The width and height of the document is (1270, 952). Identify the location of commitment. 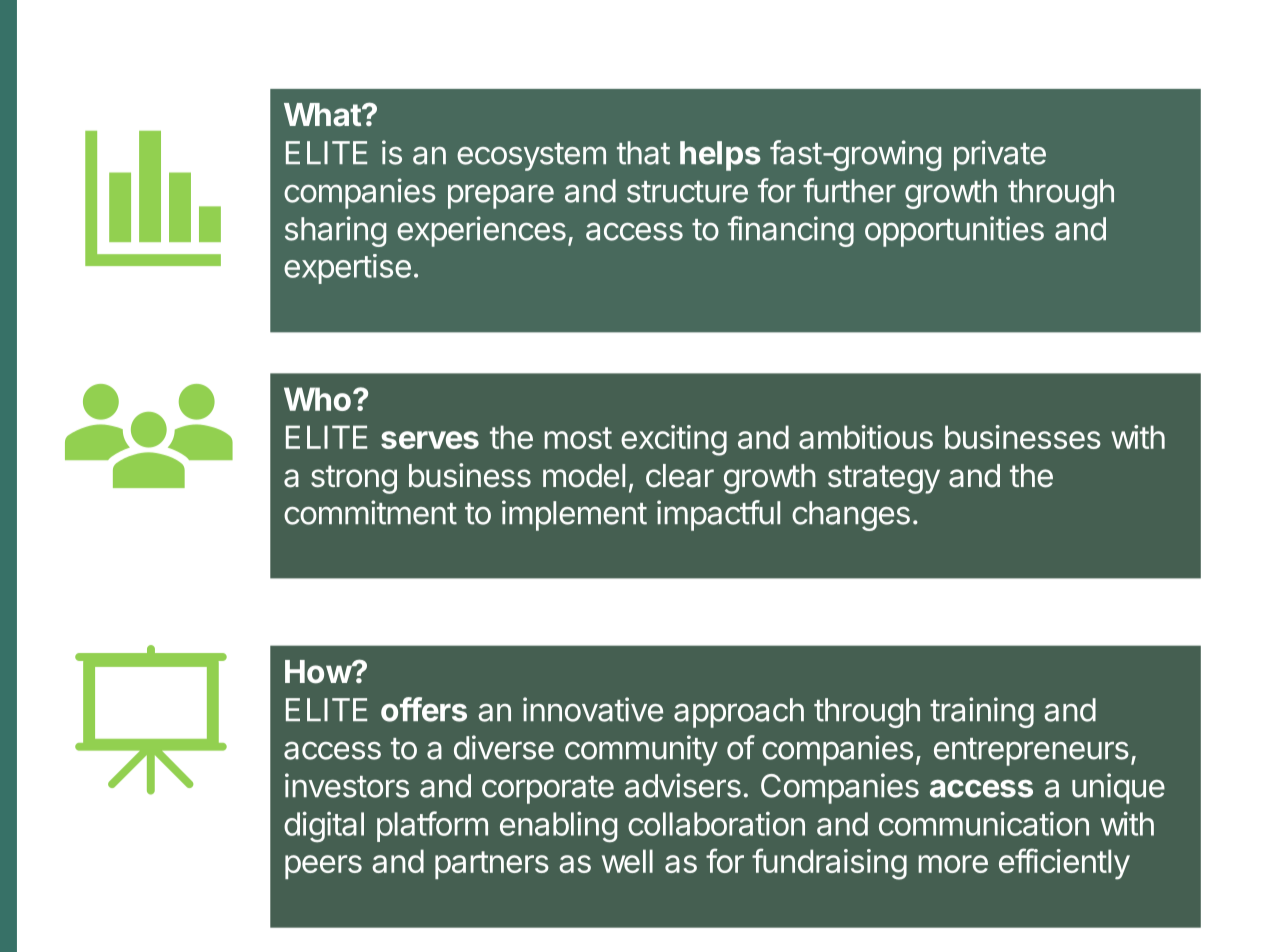
(370, 512).
